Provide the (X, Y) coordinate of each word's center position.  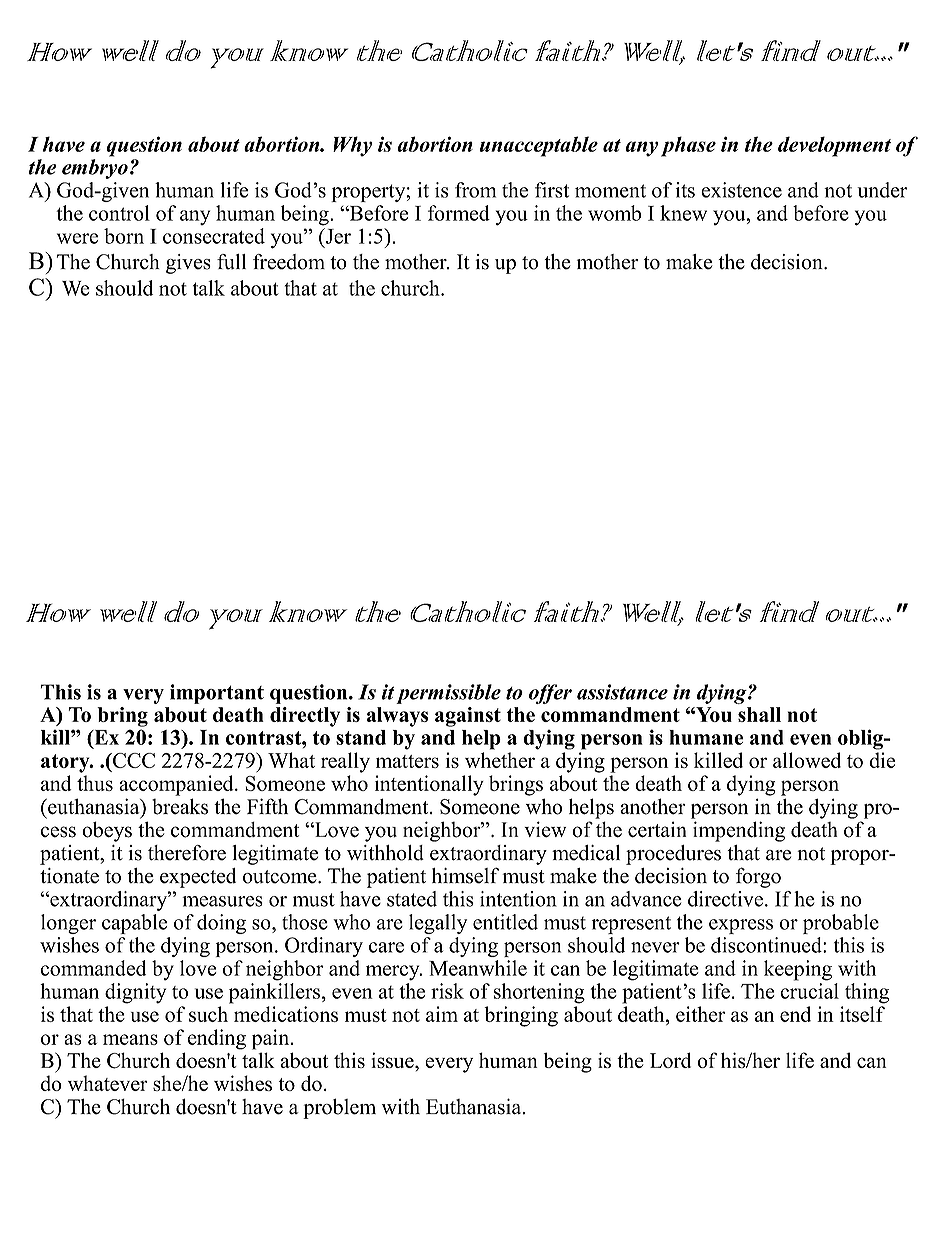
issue (393, 1060)
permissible (448, 694)
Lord (670, 1060)
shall (759, 714)
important (217, 694)
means (130, 1039)
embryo (95, 169)
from (475, 190)
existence (741, 190)
